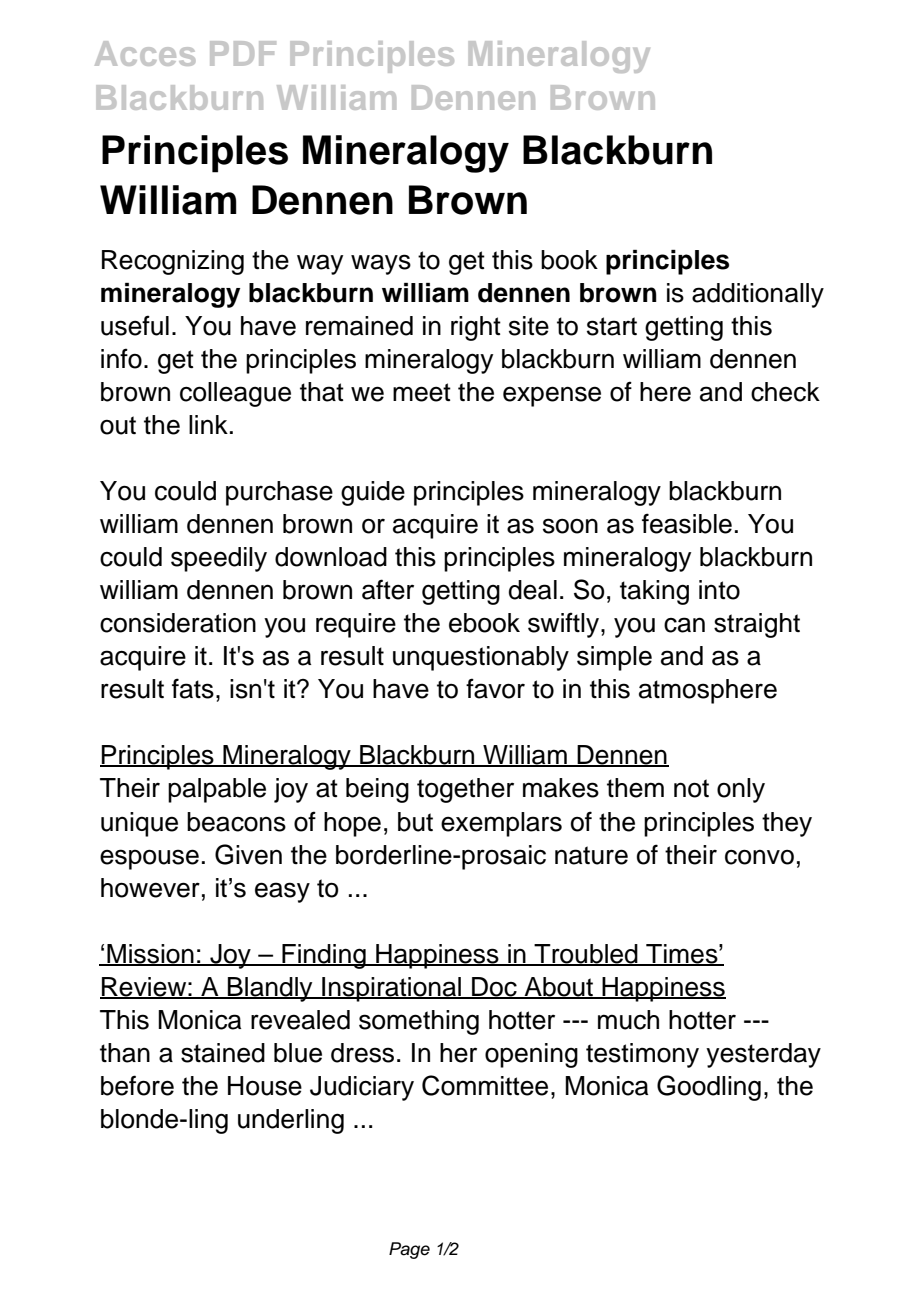 The image size is (924, 1311). I want to click on unquestionably, so click(481, 658).
